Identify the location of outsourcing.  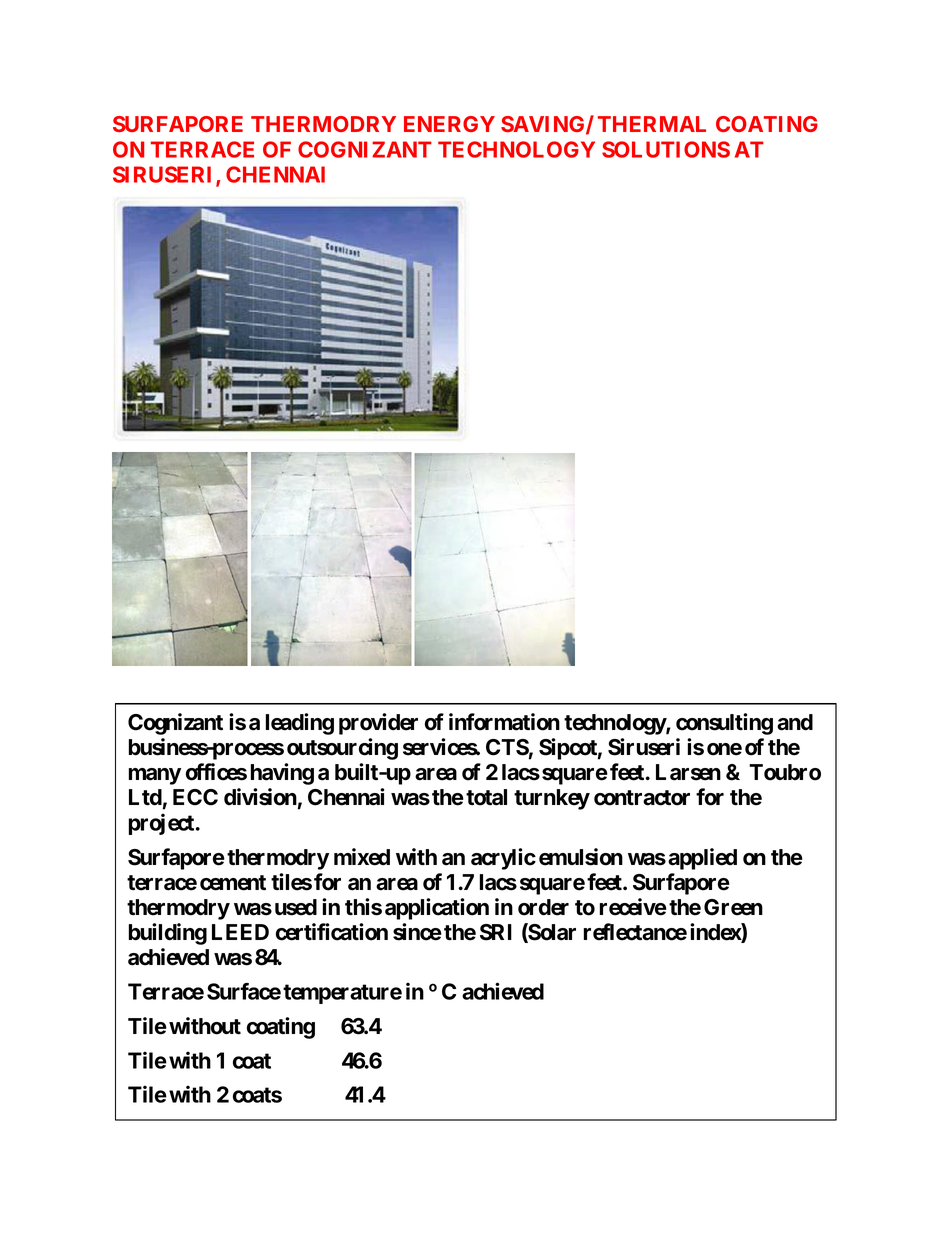
(342, 749).
